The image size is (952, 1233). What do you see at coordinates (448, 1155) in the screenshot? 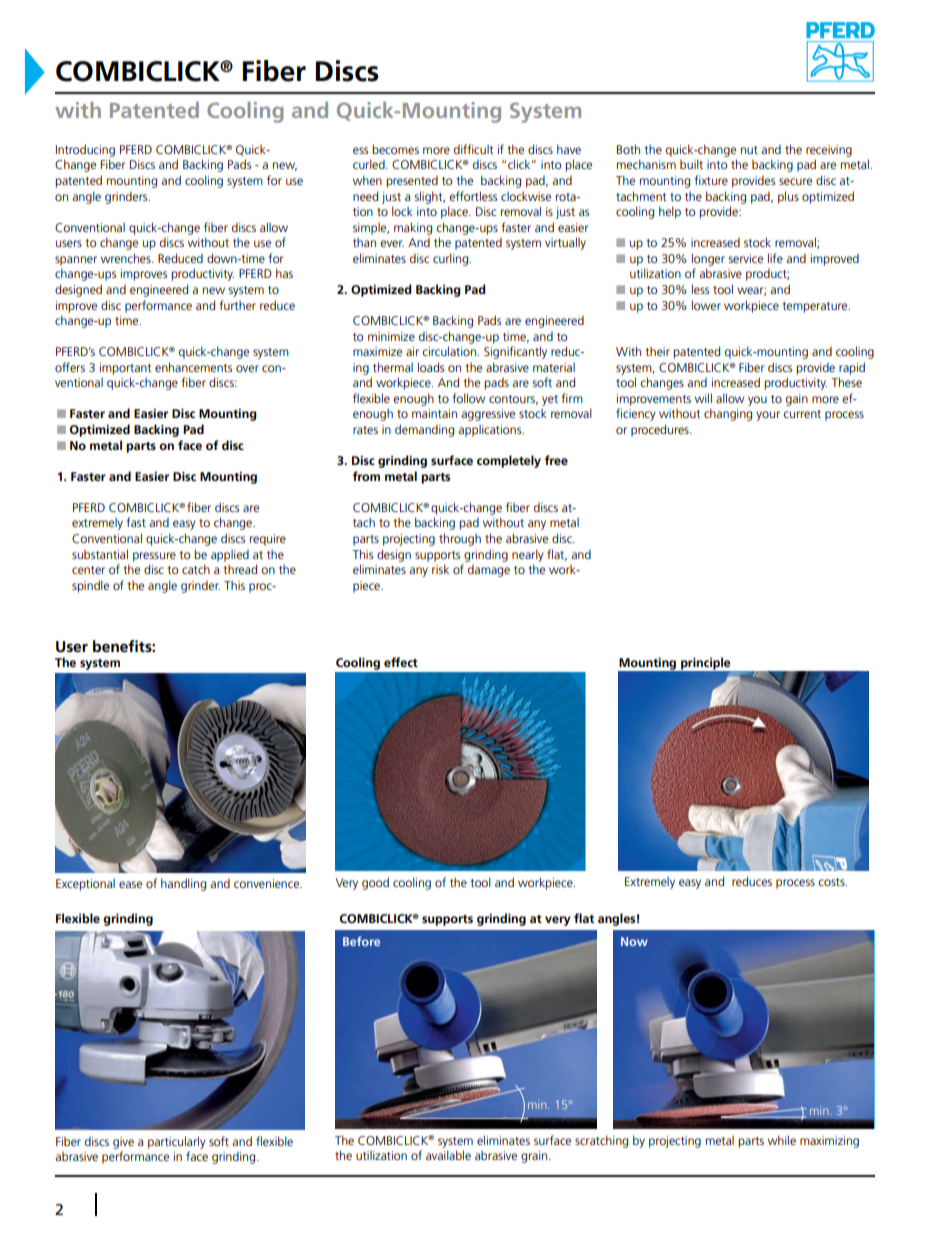
I see `available` at bounding box center [448, 1155].
